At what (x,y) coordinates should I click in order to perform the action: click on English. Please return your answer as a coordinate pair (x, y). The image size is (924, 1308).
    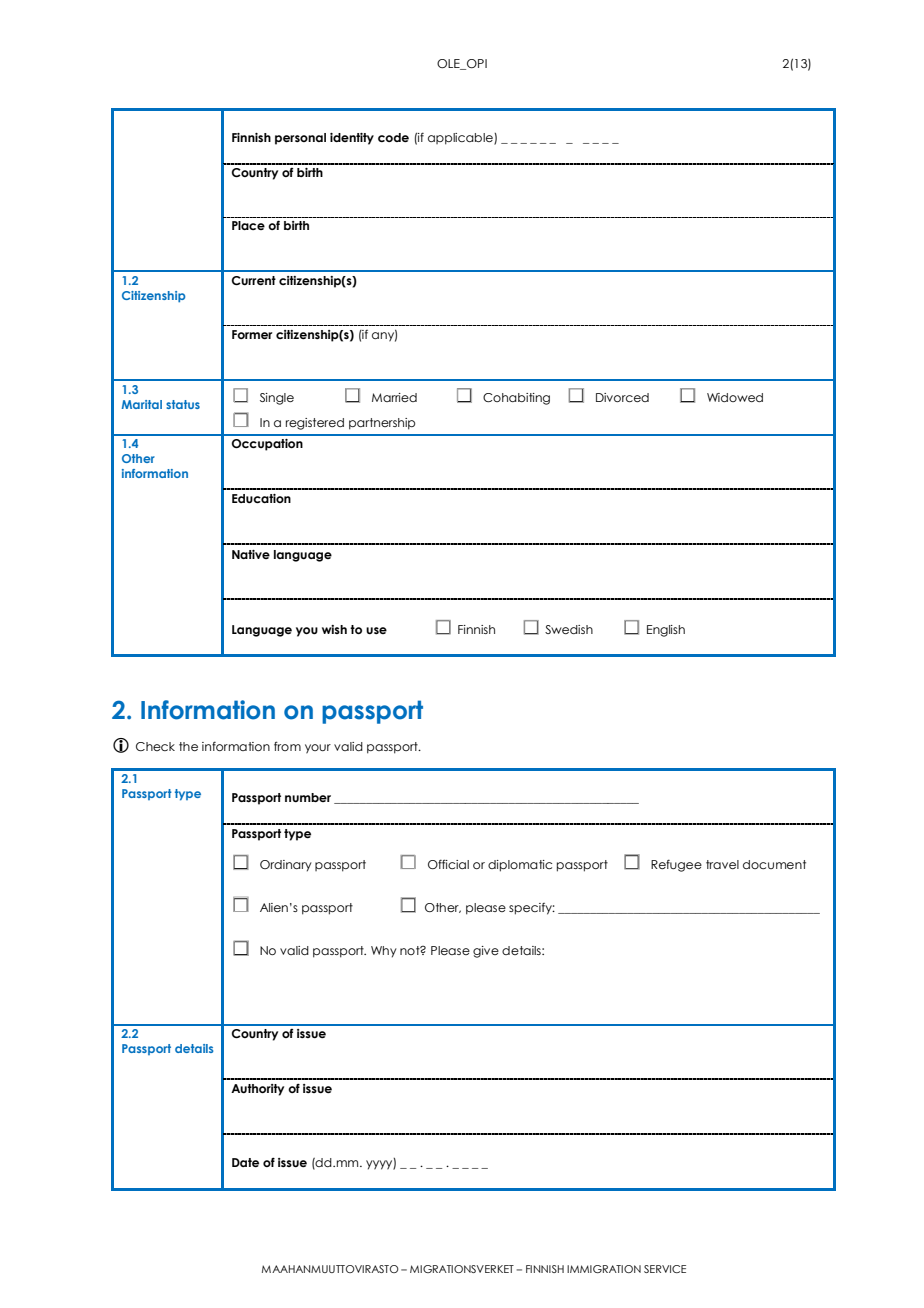
    Looking at the image, I should click on (666, 631).
